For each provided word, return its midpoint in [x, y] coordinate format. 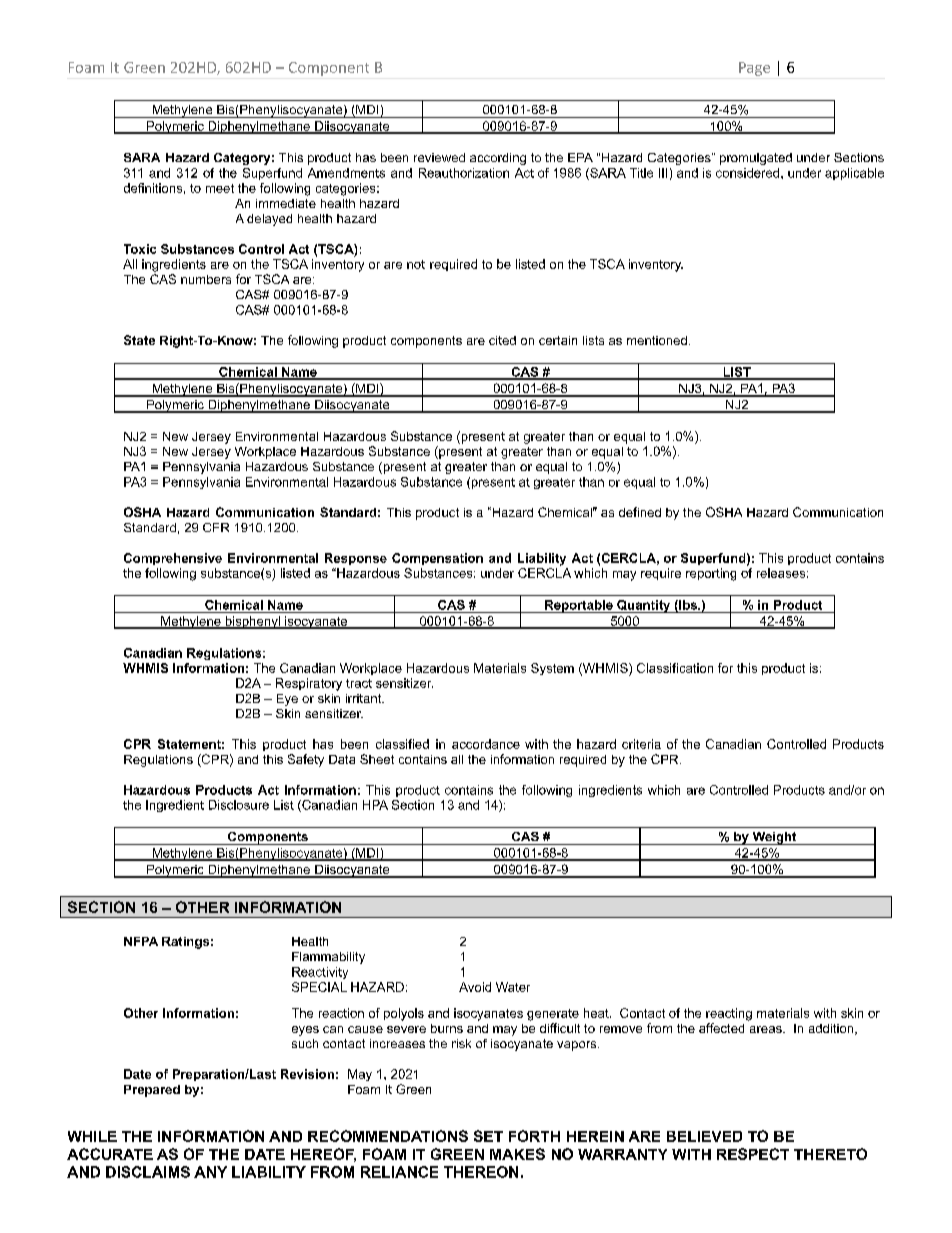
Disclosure [239, 805]
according [498, 159]
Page [754, 69]
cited [502, 340]
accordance [486, 744]
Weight [774, 838]
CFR [216, 527]
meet [220, 188]
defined [640, 512]
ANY [210, 1172]
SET [488, 1136]
